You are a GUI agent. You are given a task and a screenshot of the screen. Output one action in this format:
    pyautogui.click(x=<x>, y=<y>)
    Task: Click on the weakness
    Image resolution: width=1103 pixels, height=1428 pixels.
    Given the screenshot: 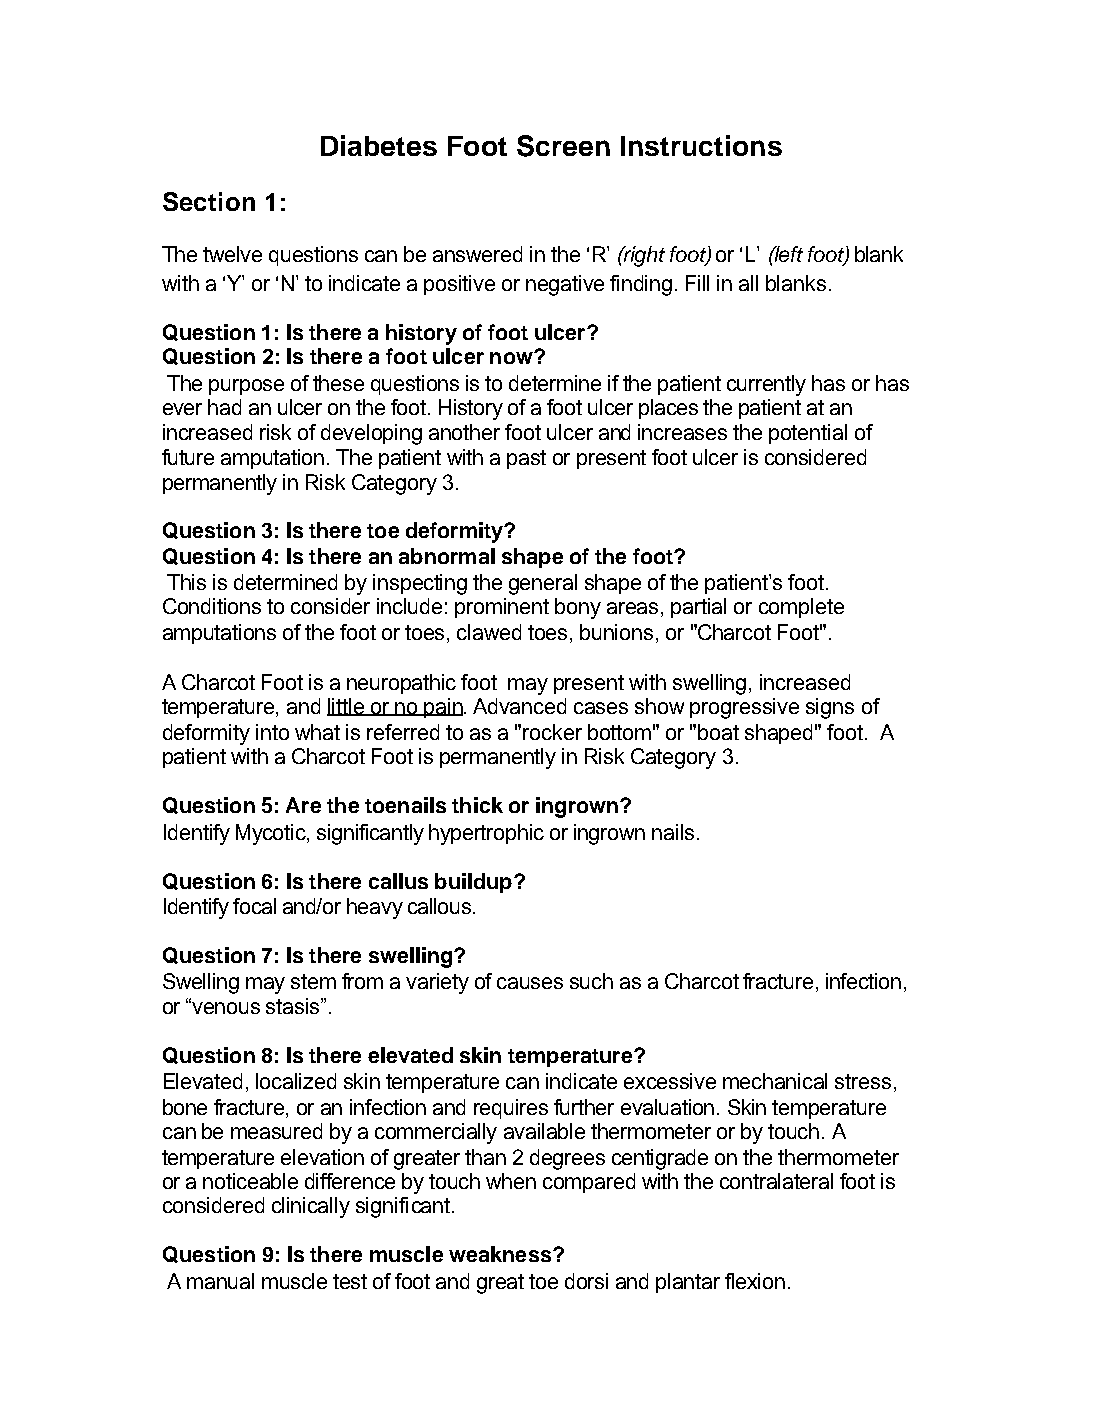 What is the action you would take?
    pyautogui.click(x=500, y=1254)
